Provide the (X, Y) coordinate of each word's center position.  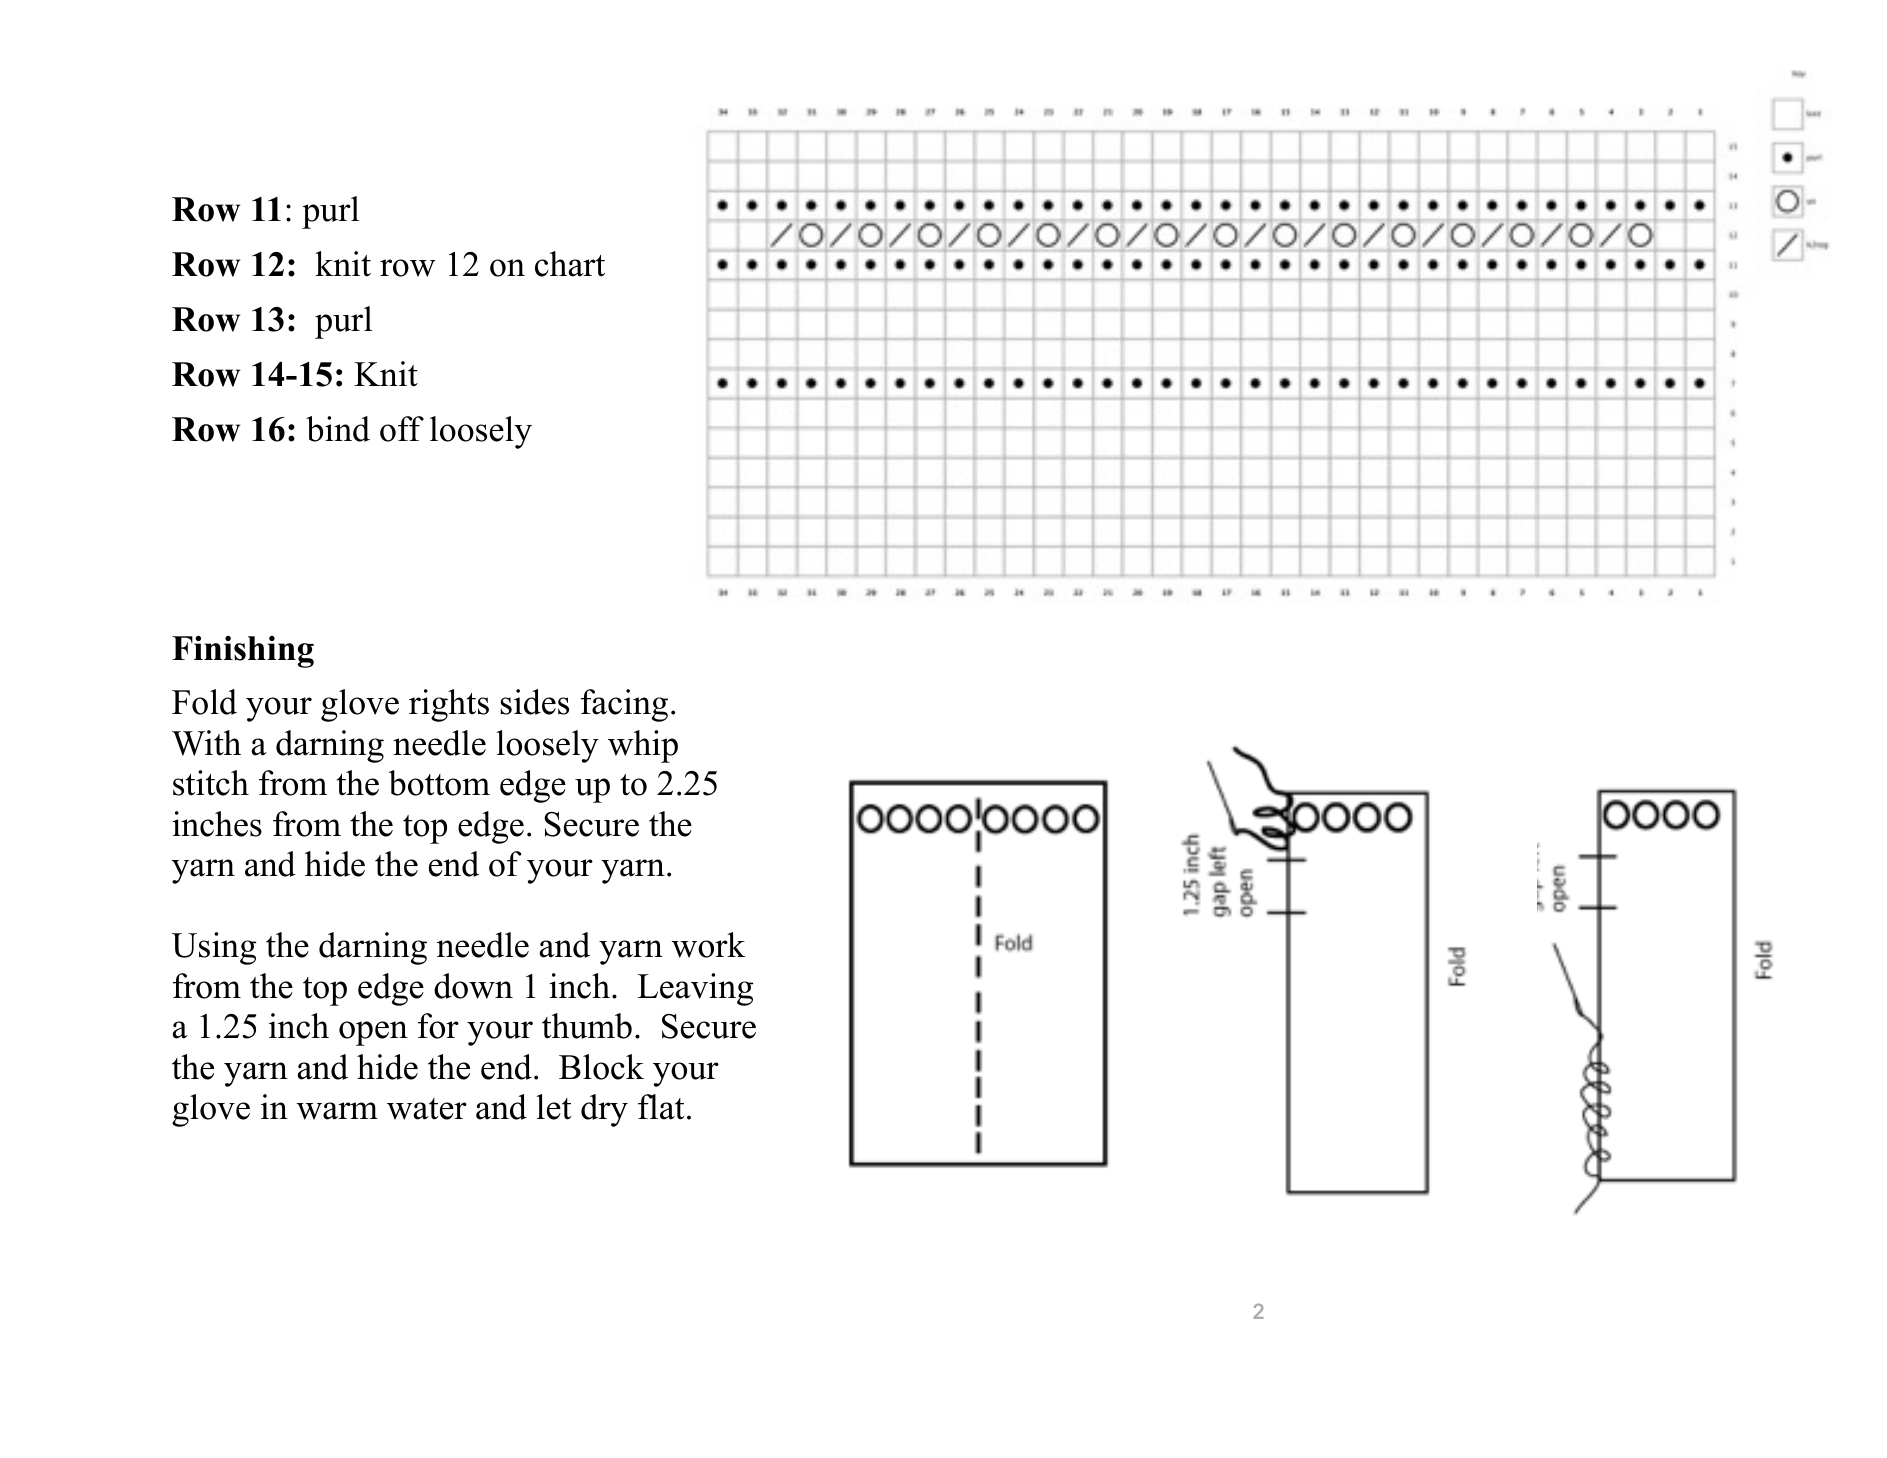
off (402, 429)
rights (449, 705)
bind (338, 429)
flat (661, 1107)
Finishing (243, 652)
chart (570, 264)
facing (624, 705)
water (427, 1109)
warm (337, 1111)
